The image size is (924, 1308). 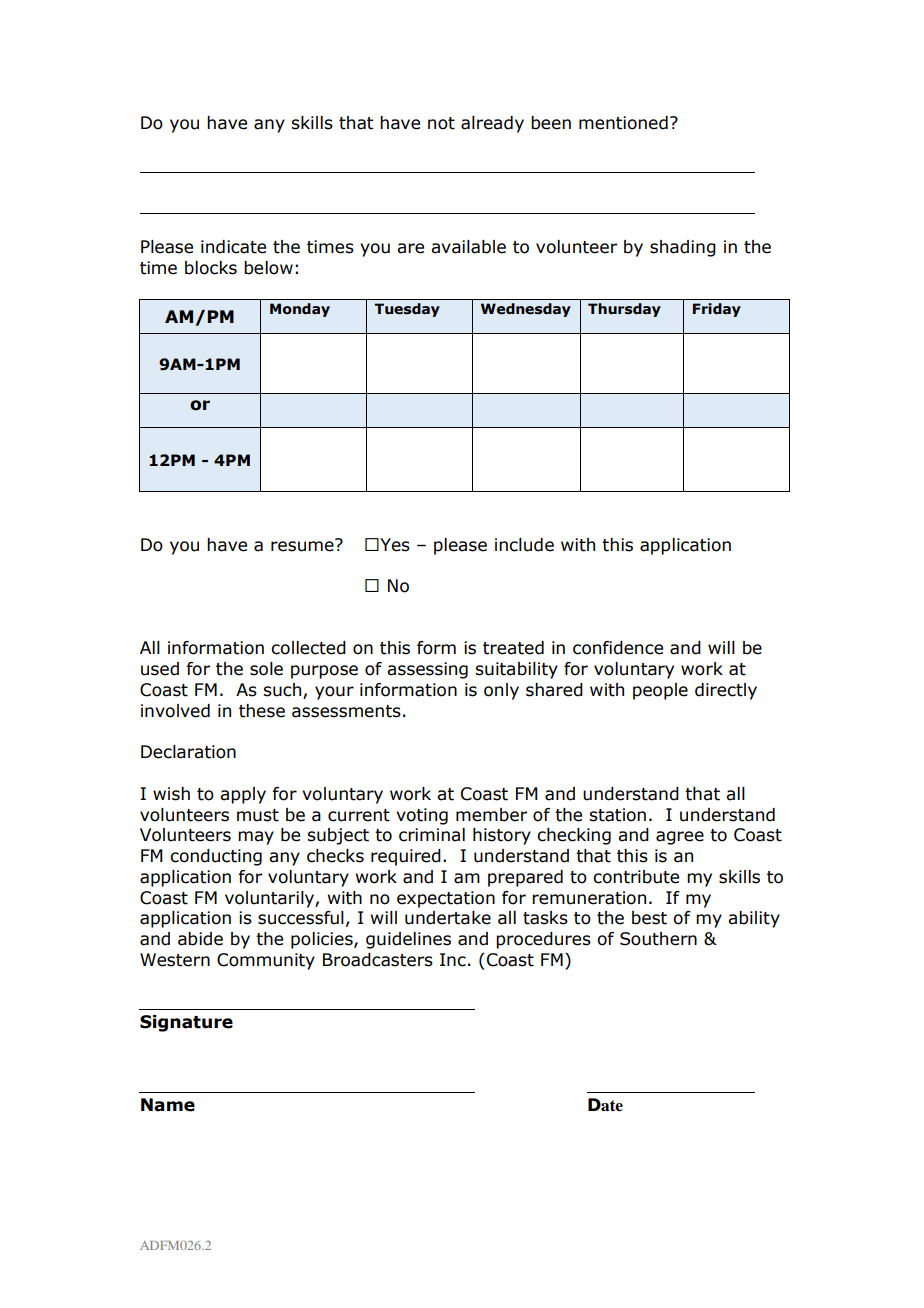 I want to click on apply, so click(x=243, y=795).
